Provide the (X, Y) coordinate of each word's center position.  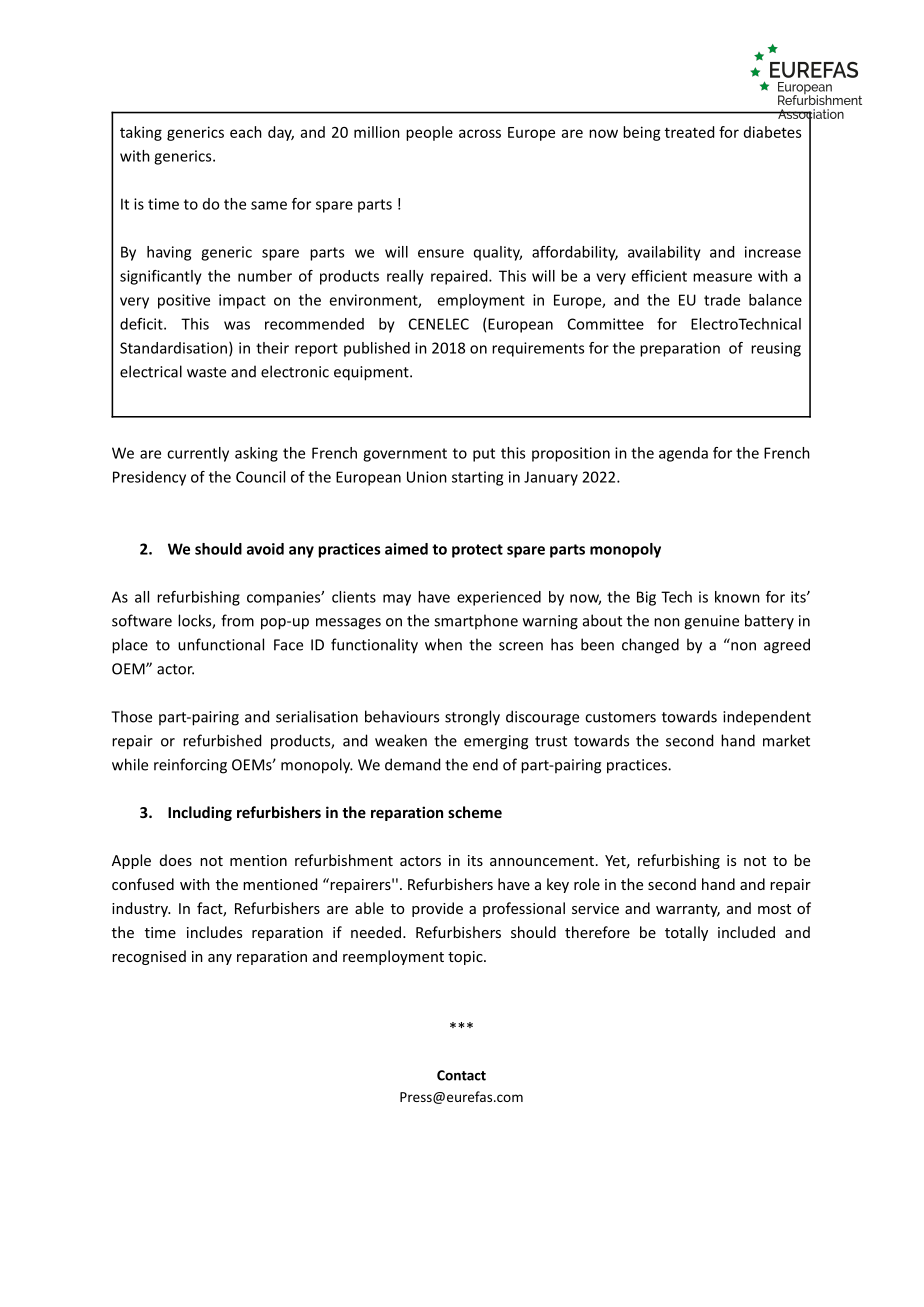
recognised (149, 957)
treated (689, 132)
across (480, 133)
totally (686, 933)
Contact (461, 1075)
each (246, 132)
